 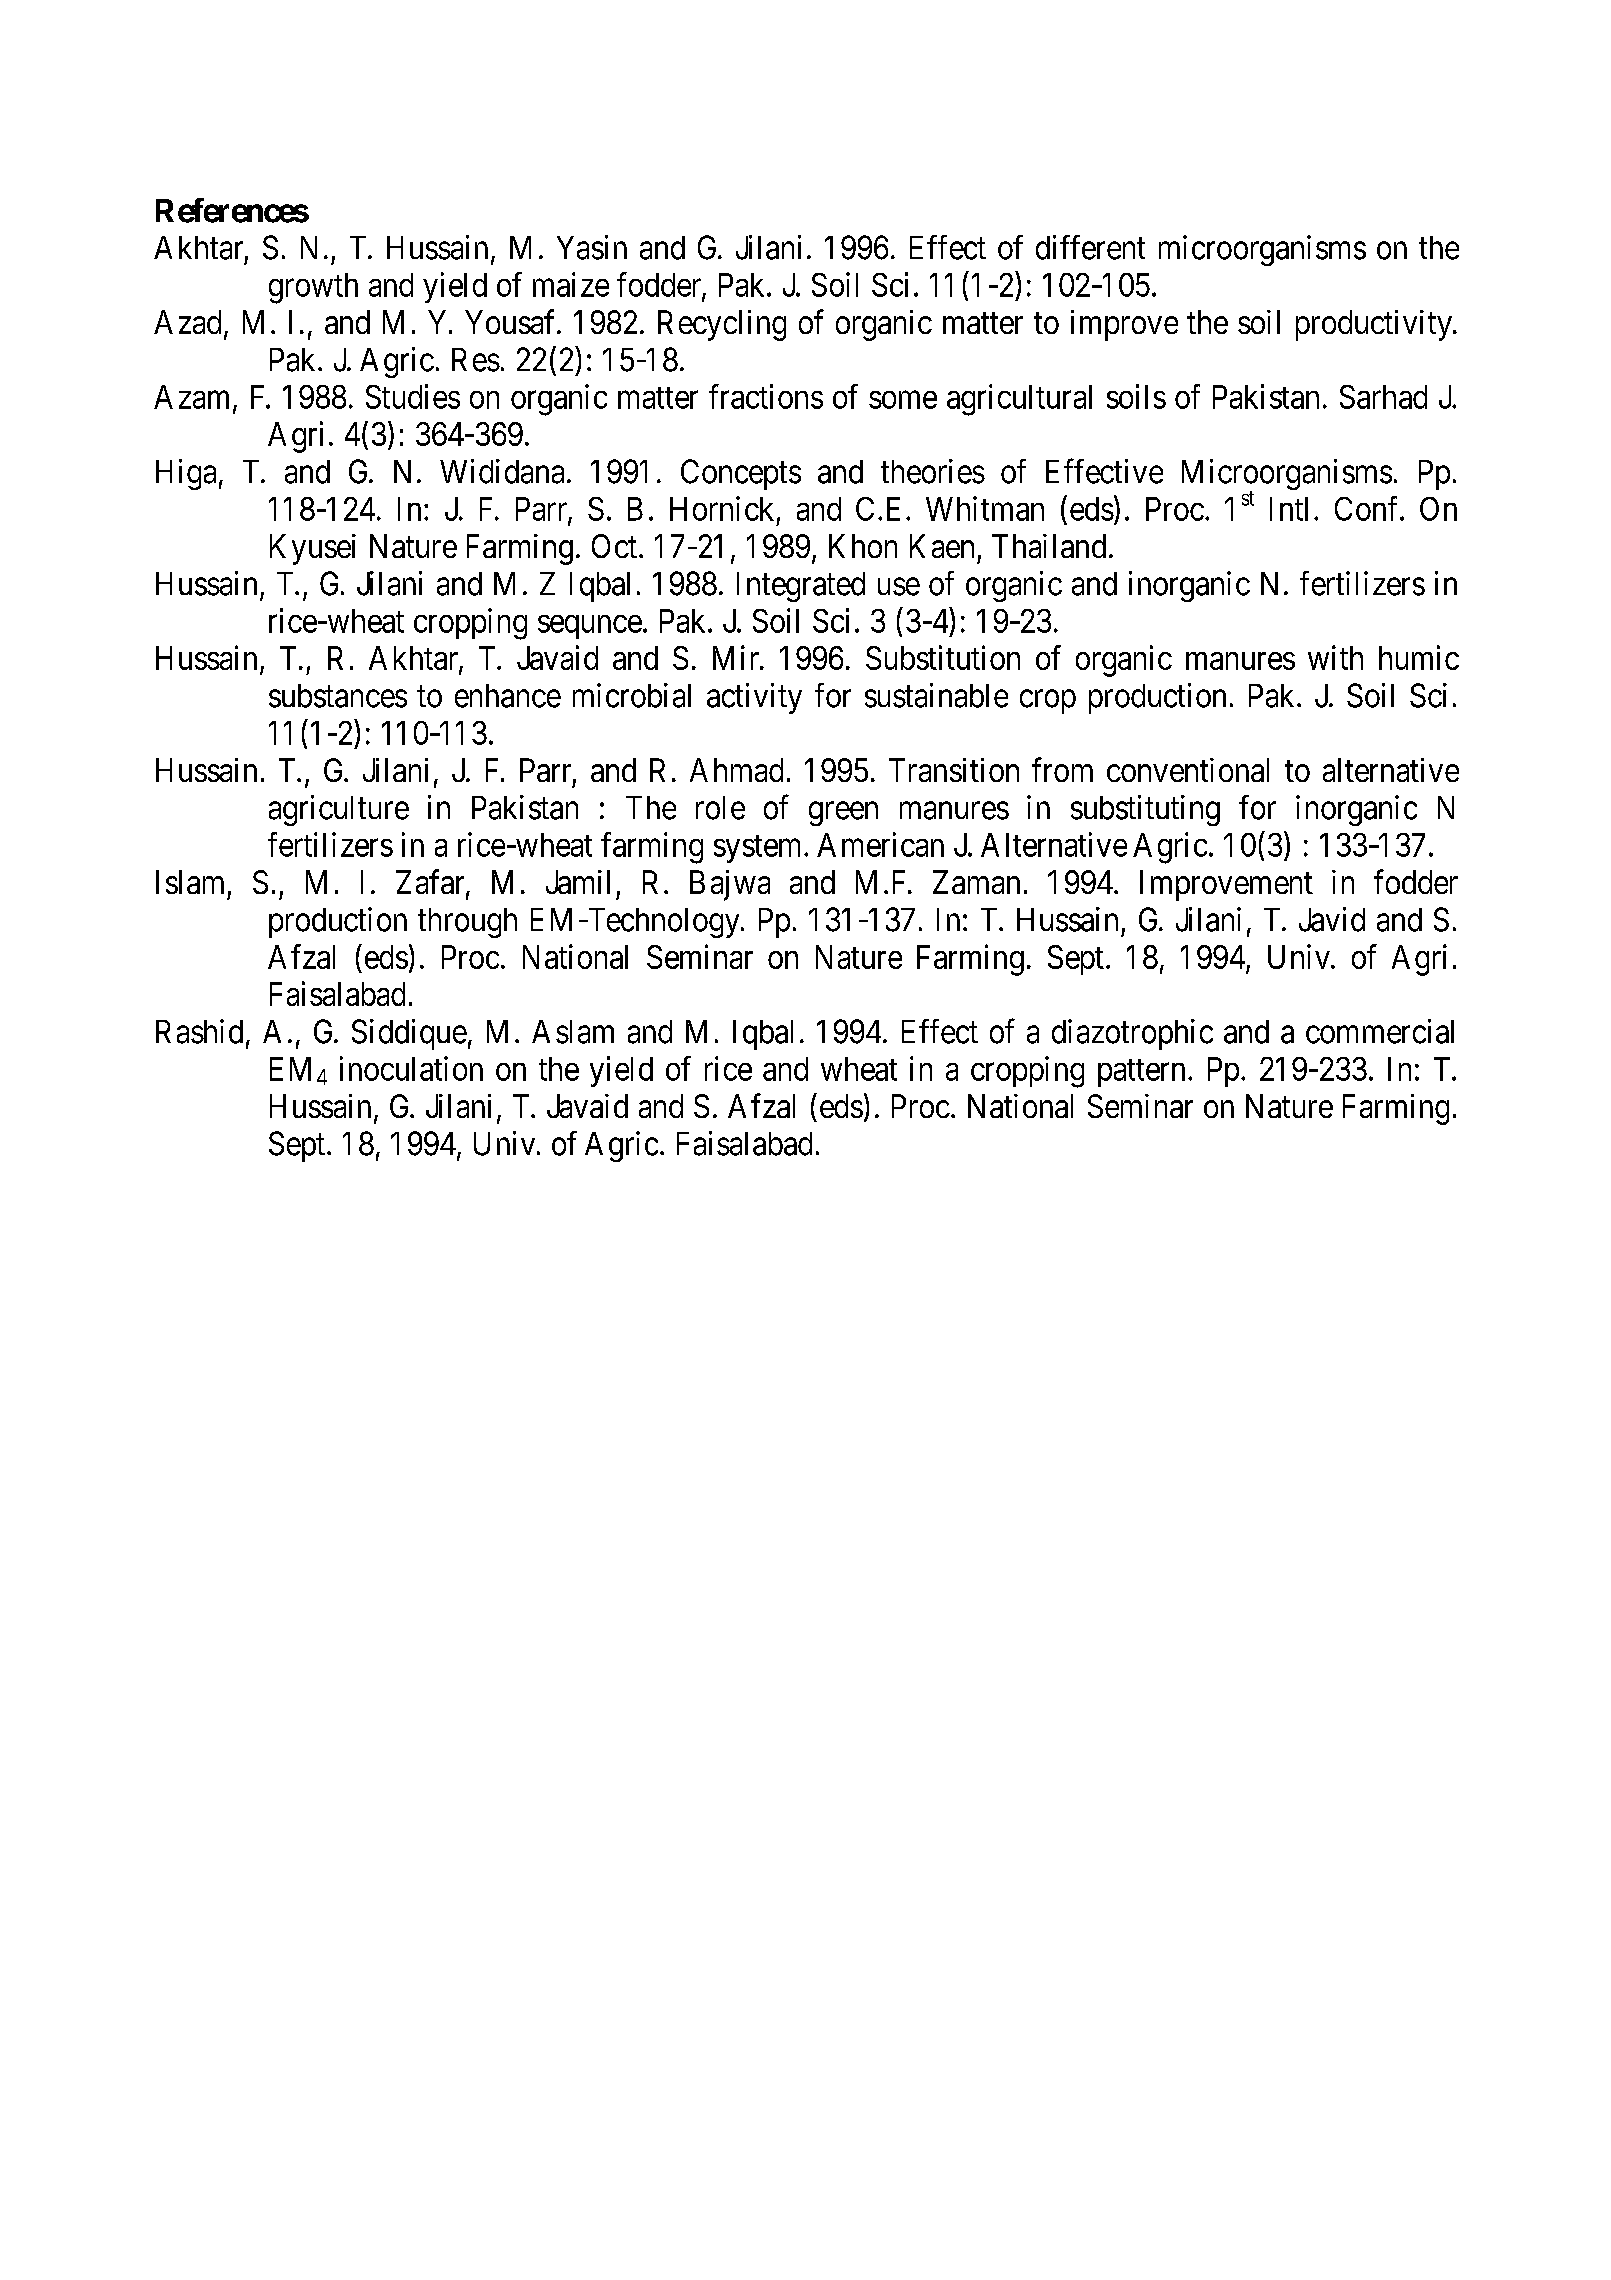 What do you see at coordinates (573, 1032) in the screenshot?
I see `Aslam` at bounding box center [573, 1032].
